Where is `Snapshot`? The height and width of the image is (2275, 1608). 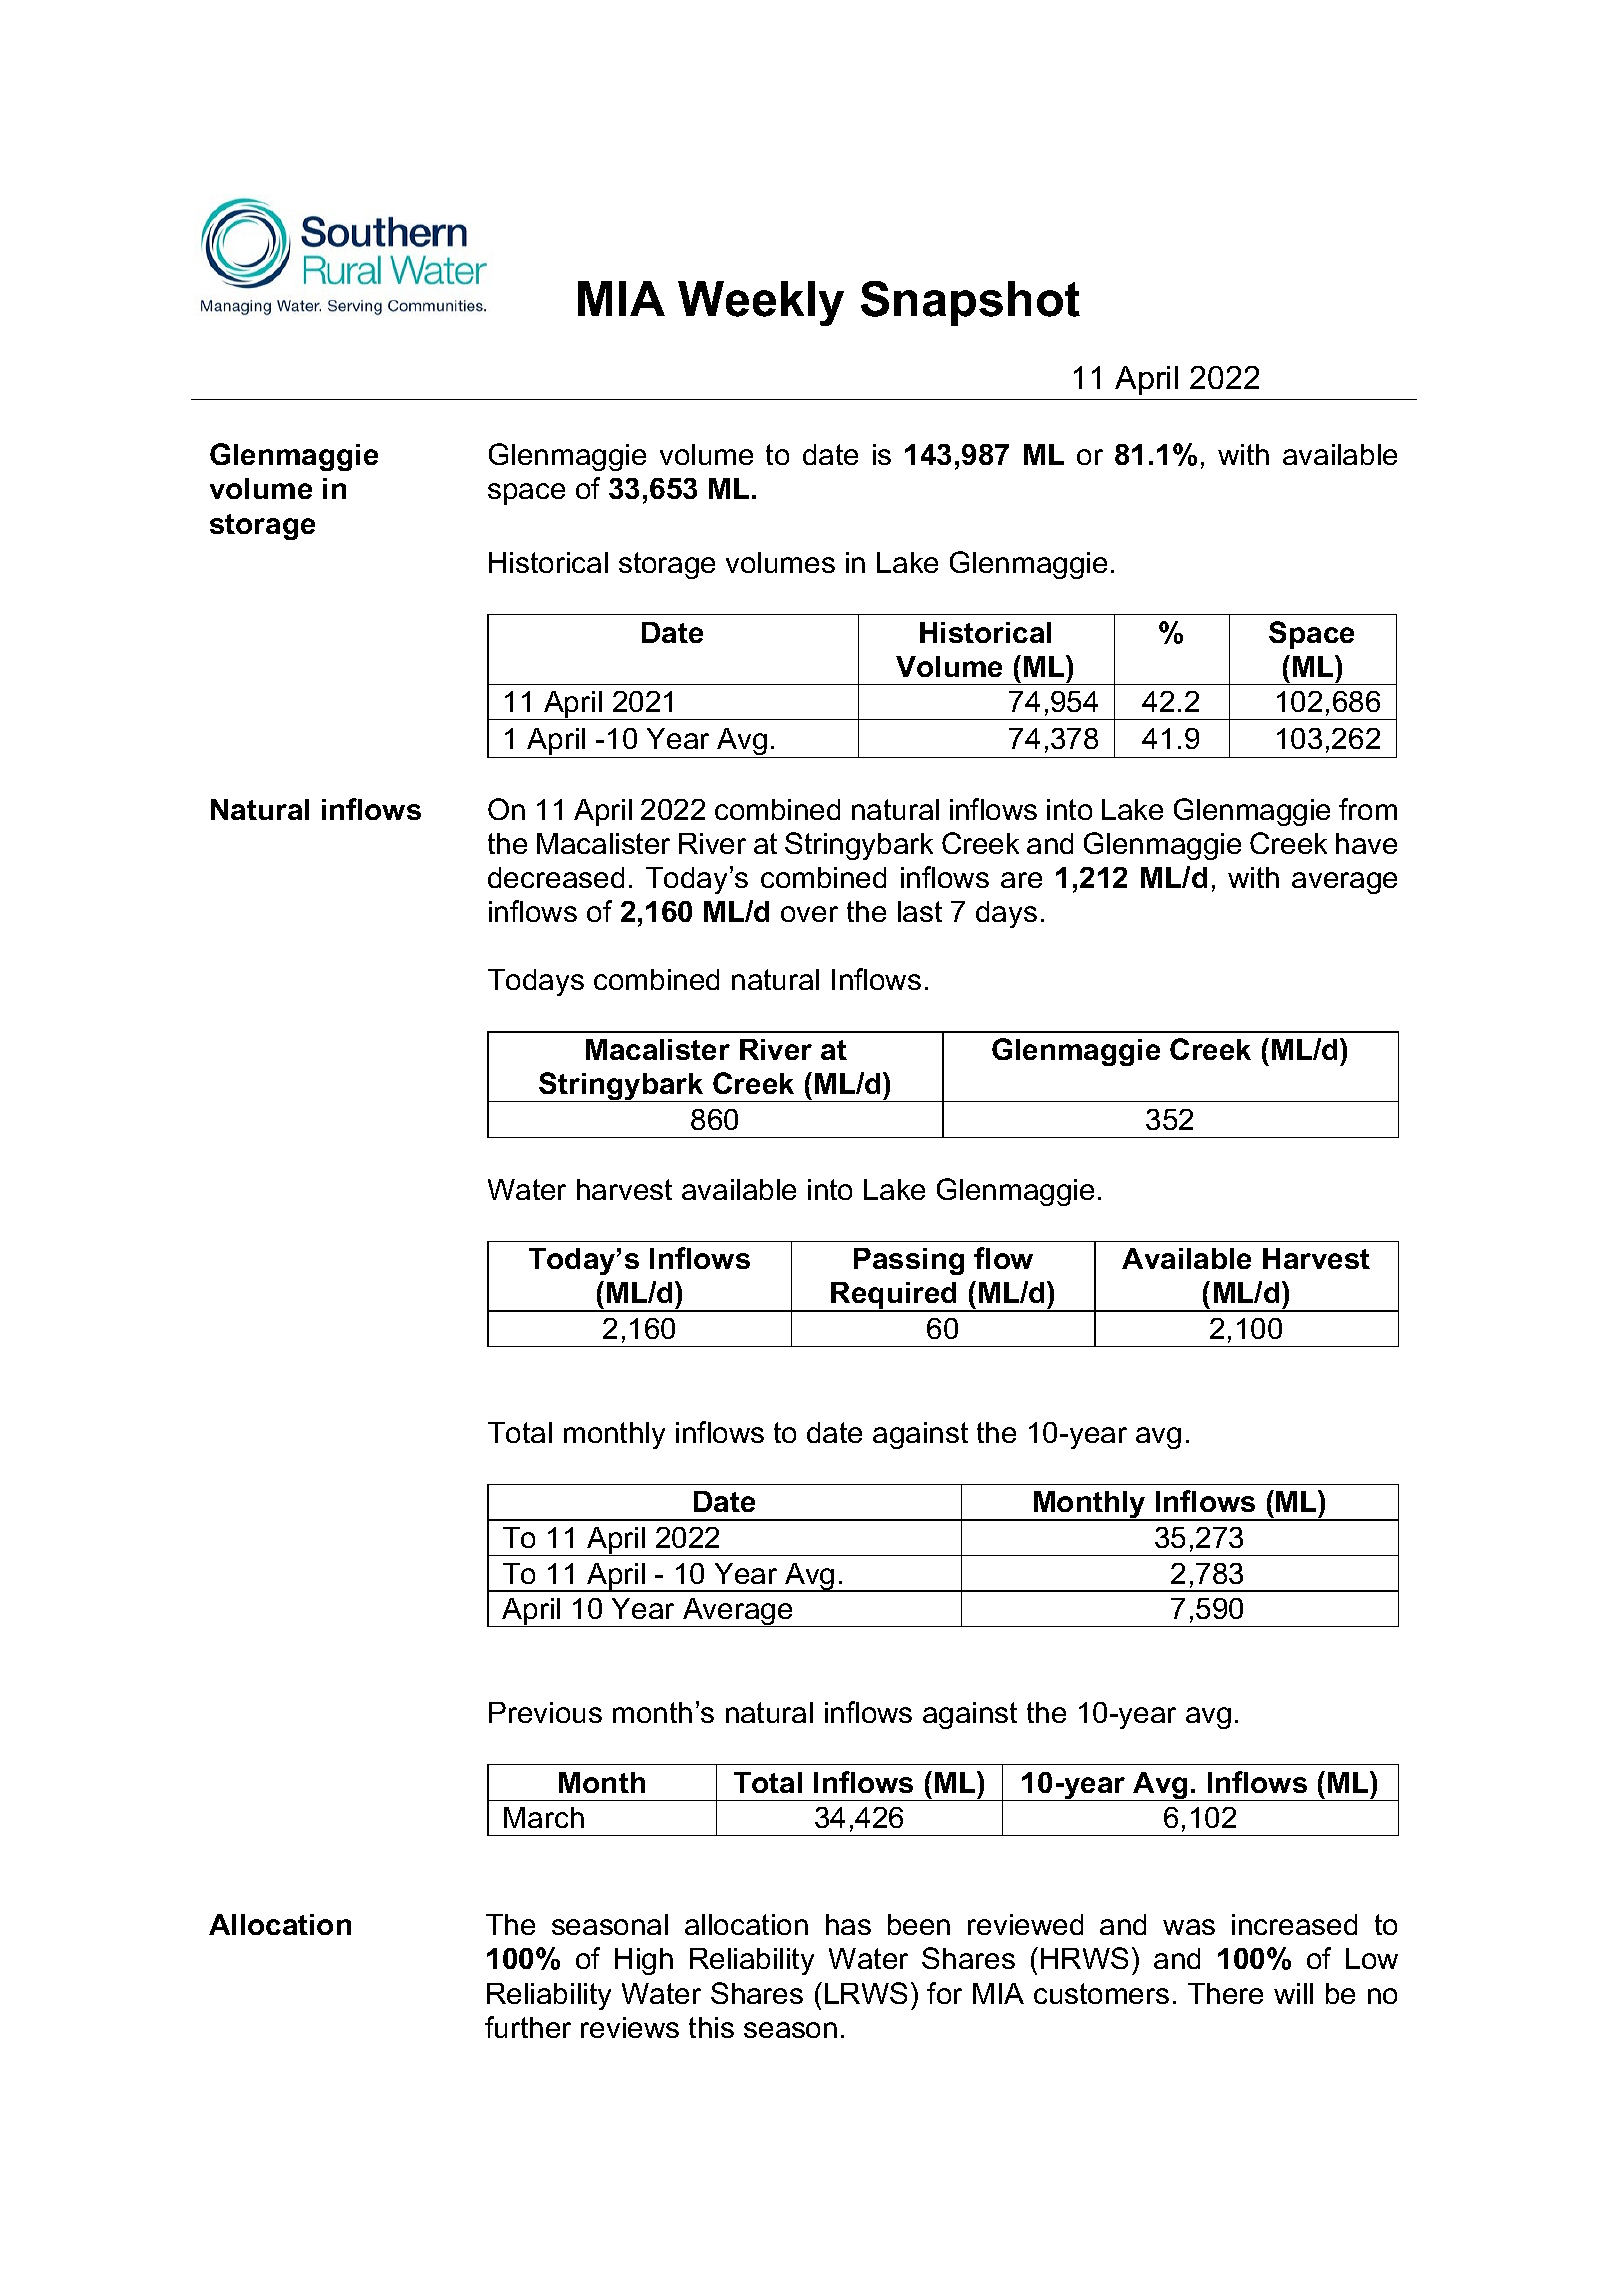 Snapshot is located at coordinates (970, 303).
